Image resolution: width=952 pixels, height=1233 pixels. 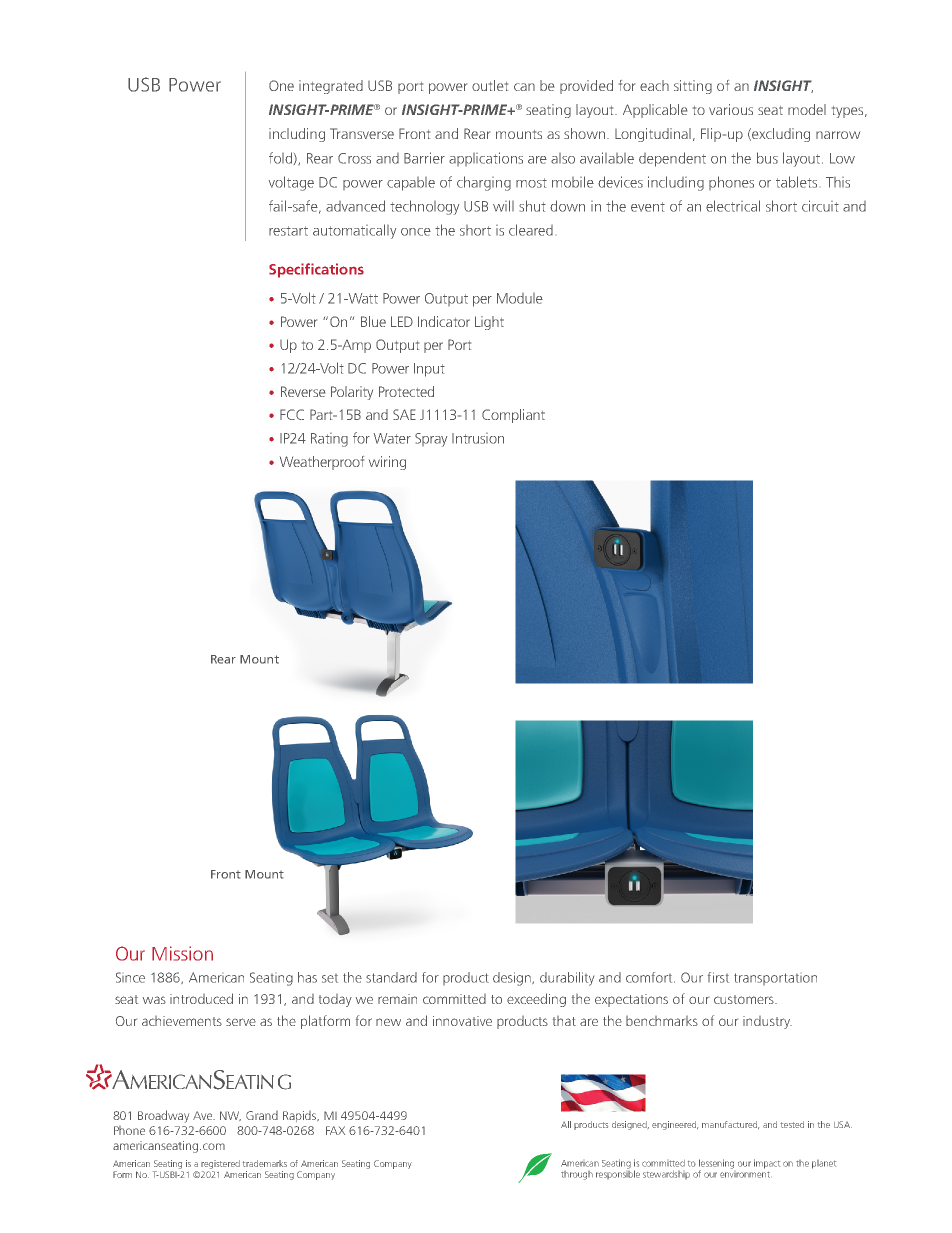 I want to click on integrated, so click(x=331, y=87).
